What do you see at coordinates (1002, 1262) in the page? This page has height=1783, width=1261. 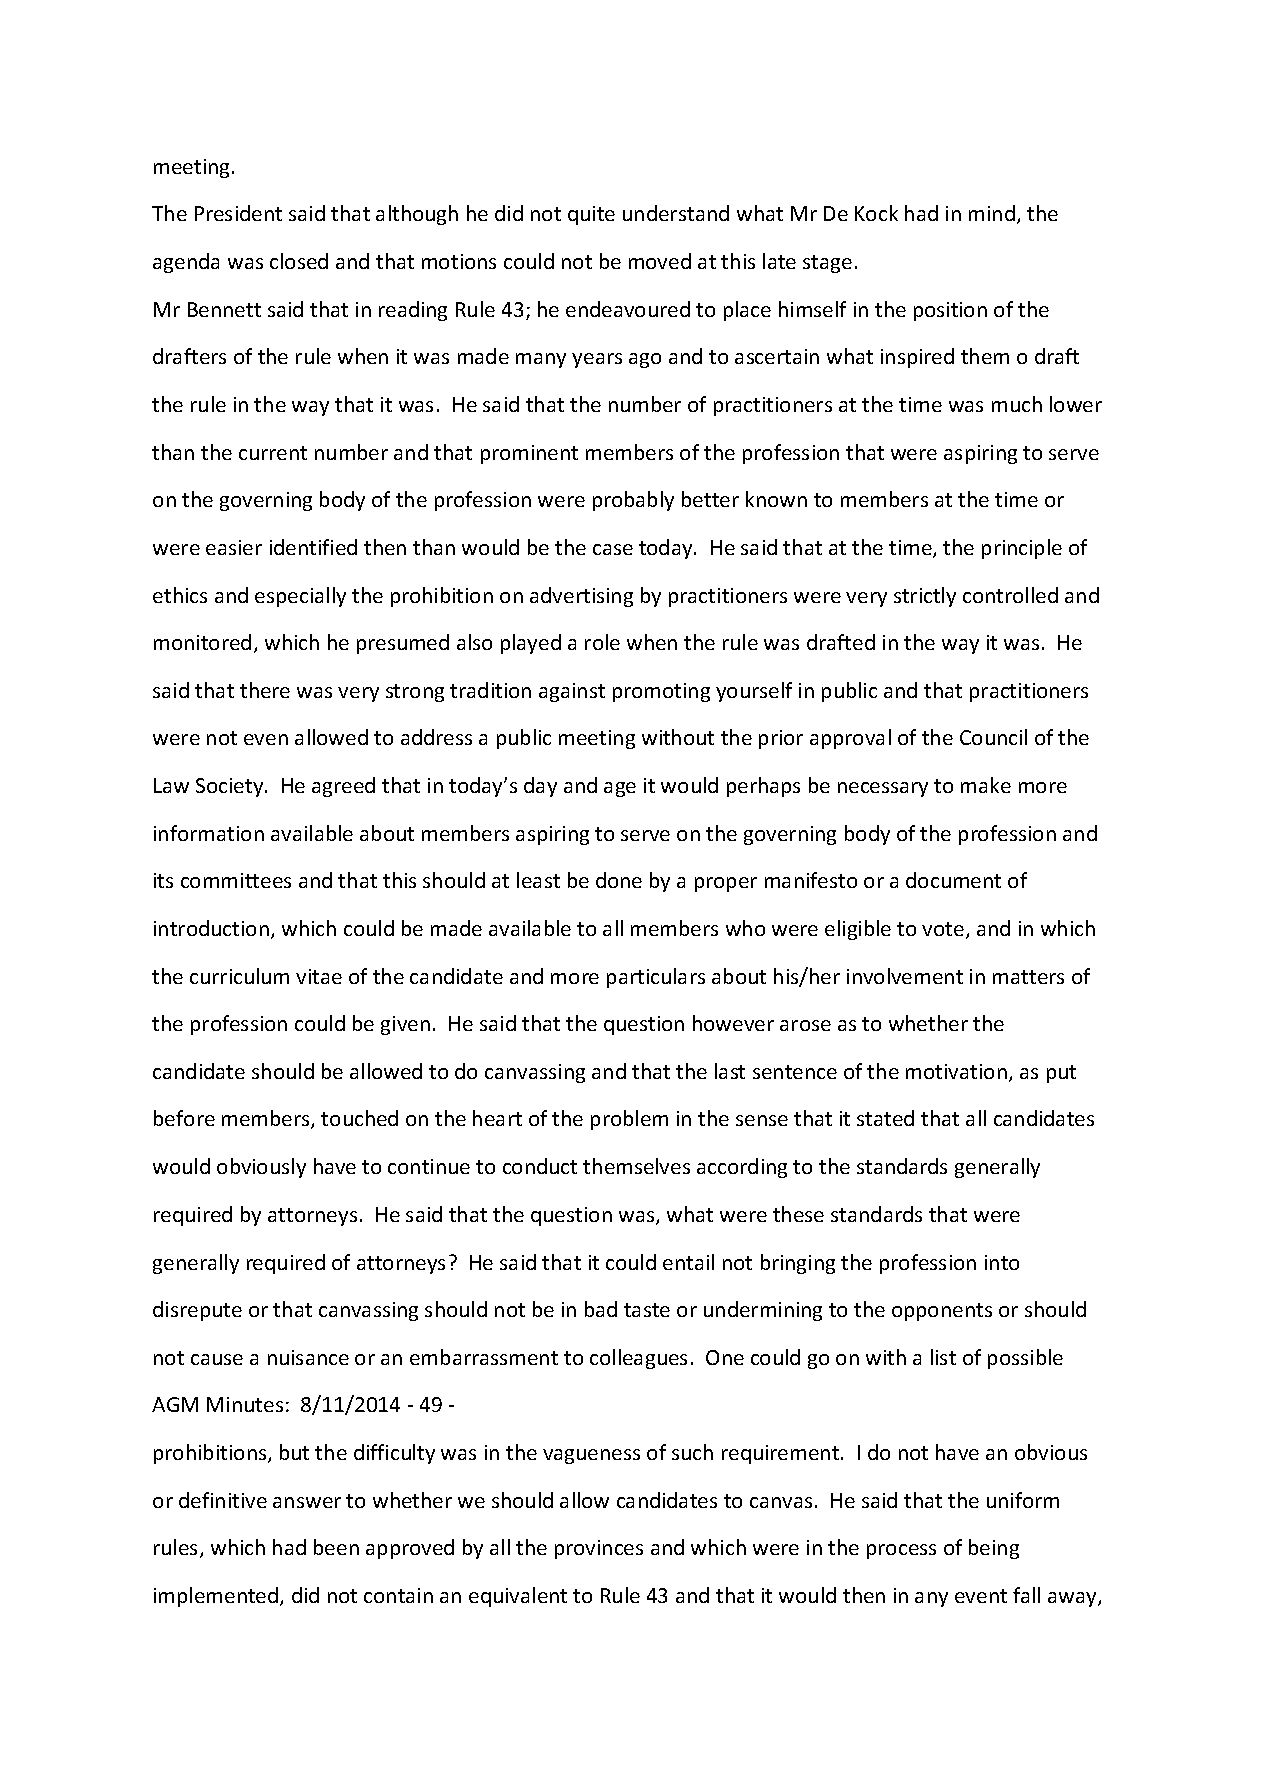 I see `into` at bounding box center [1002, 1262].
